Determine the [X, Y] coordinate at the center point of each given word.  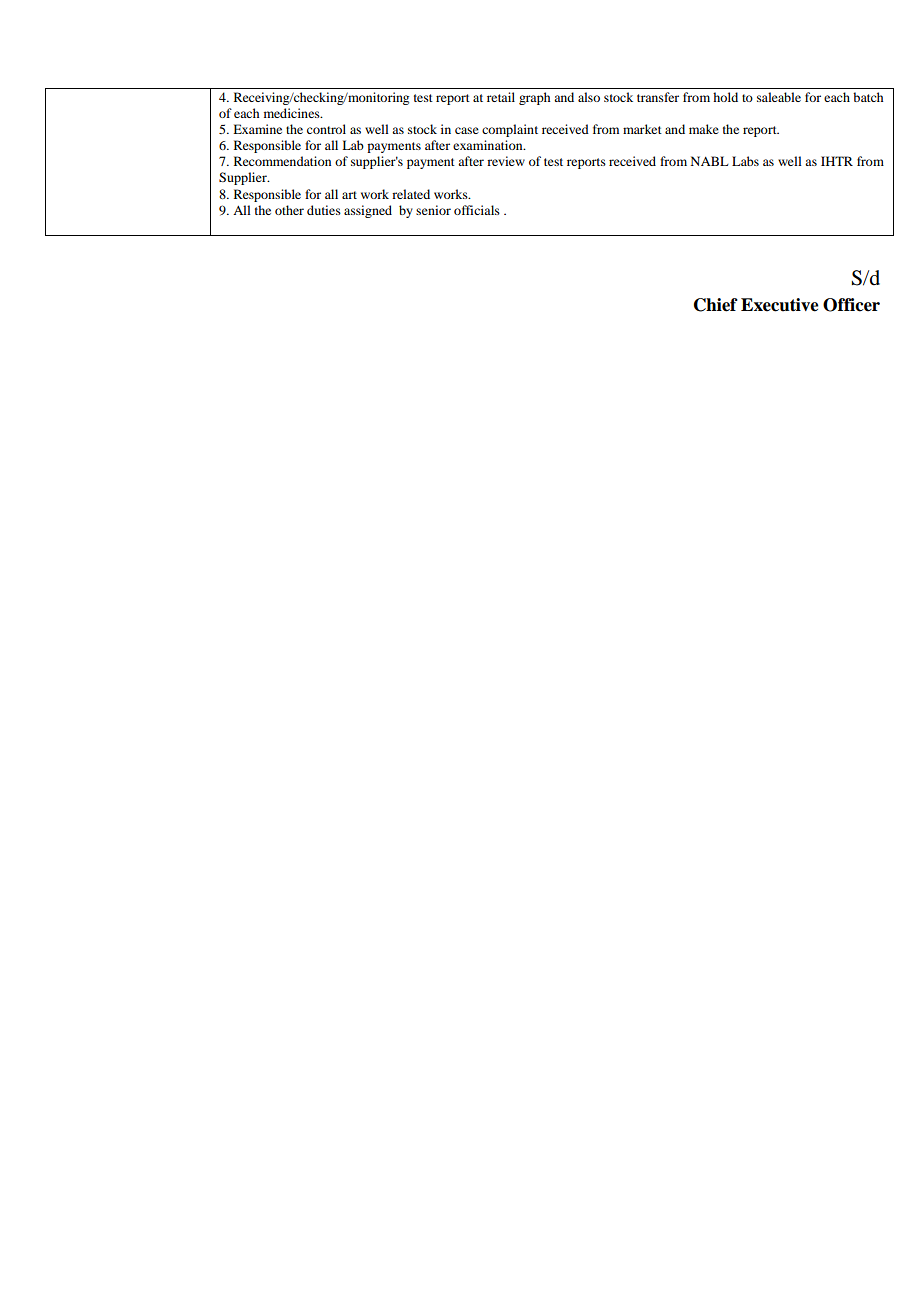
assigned [368, 211]
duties [324, 210]
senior [433, 210]
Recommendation [282, 161]
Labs [745, 161]
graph [534, 98]
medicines [293, 113]
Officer [851, 305]
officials [477, 210]
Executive [780, 305]
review [506, 161]
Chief [716, 305]
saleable [779, 97]
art [349, 195]
